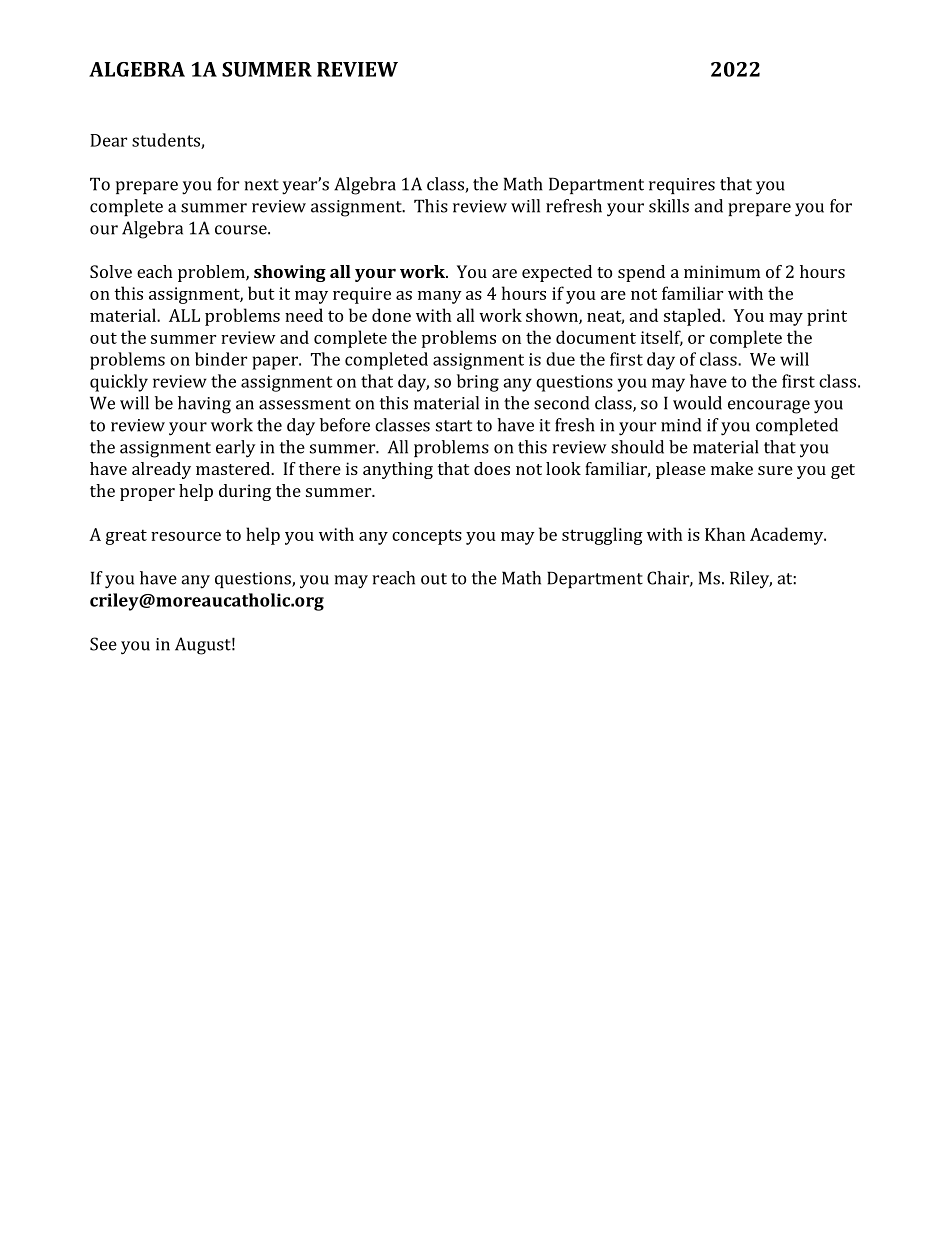 The height and width of the screenshot is (1233, 952). Describe the element at coordinates (204, 405) in the screenshot. I see `having` at that location.
